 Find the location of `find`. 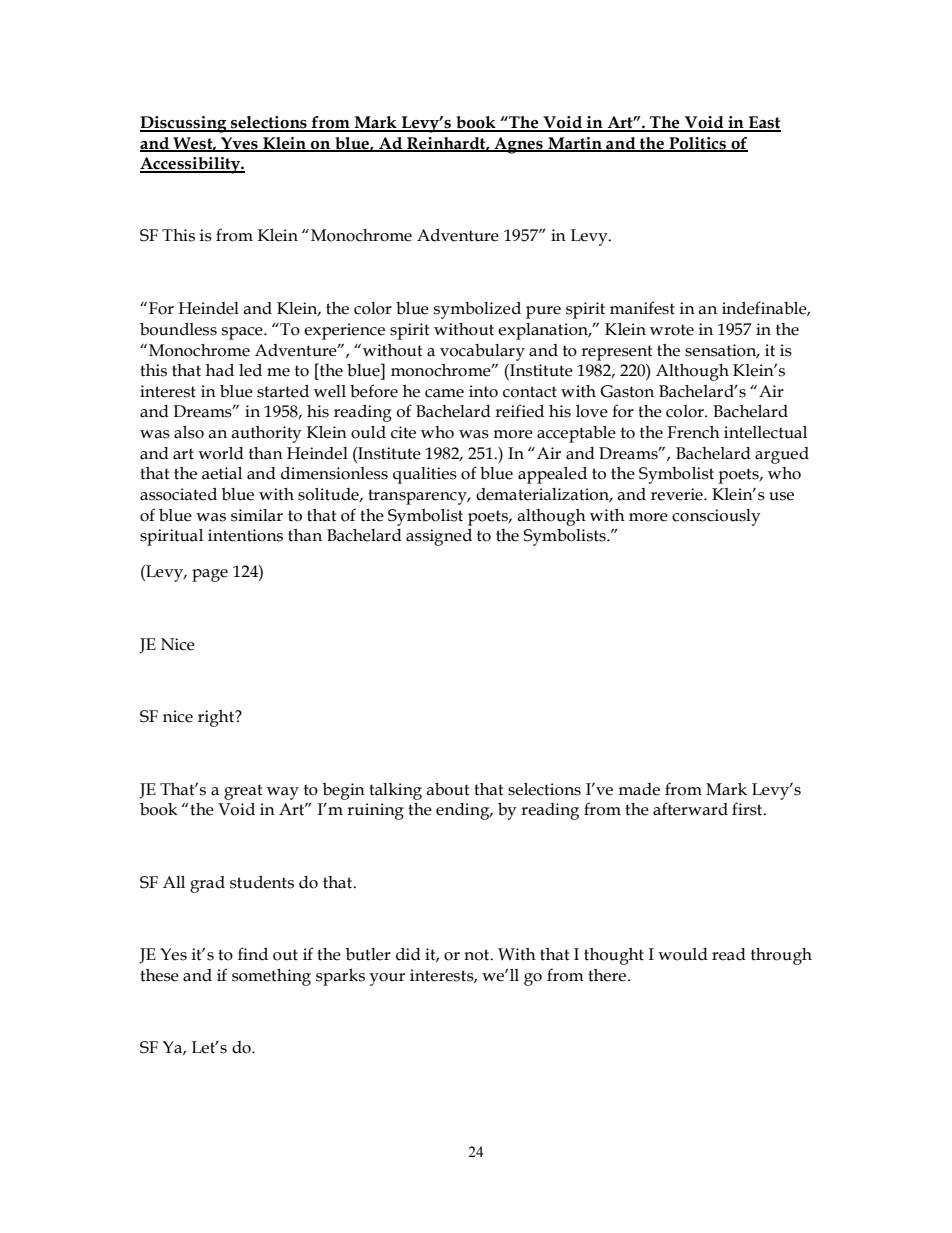

find is located at coordinates (253, 954).
